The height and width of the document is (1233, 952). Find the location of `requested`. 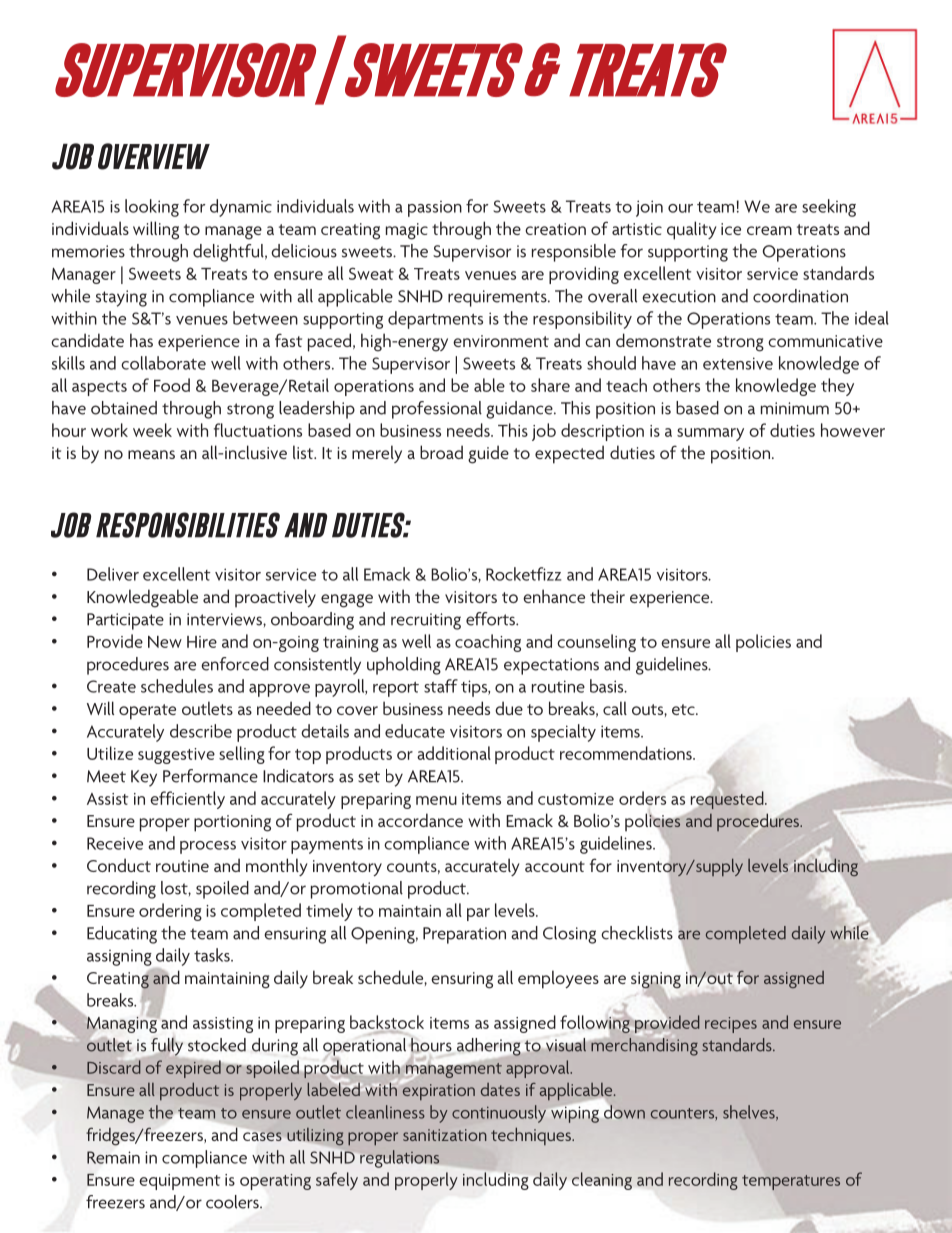

requested is located at coordinates (728, 800).
